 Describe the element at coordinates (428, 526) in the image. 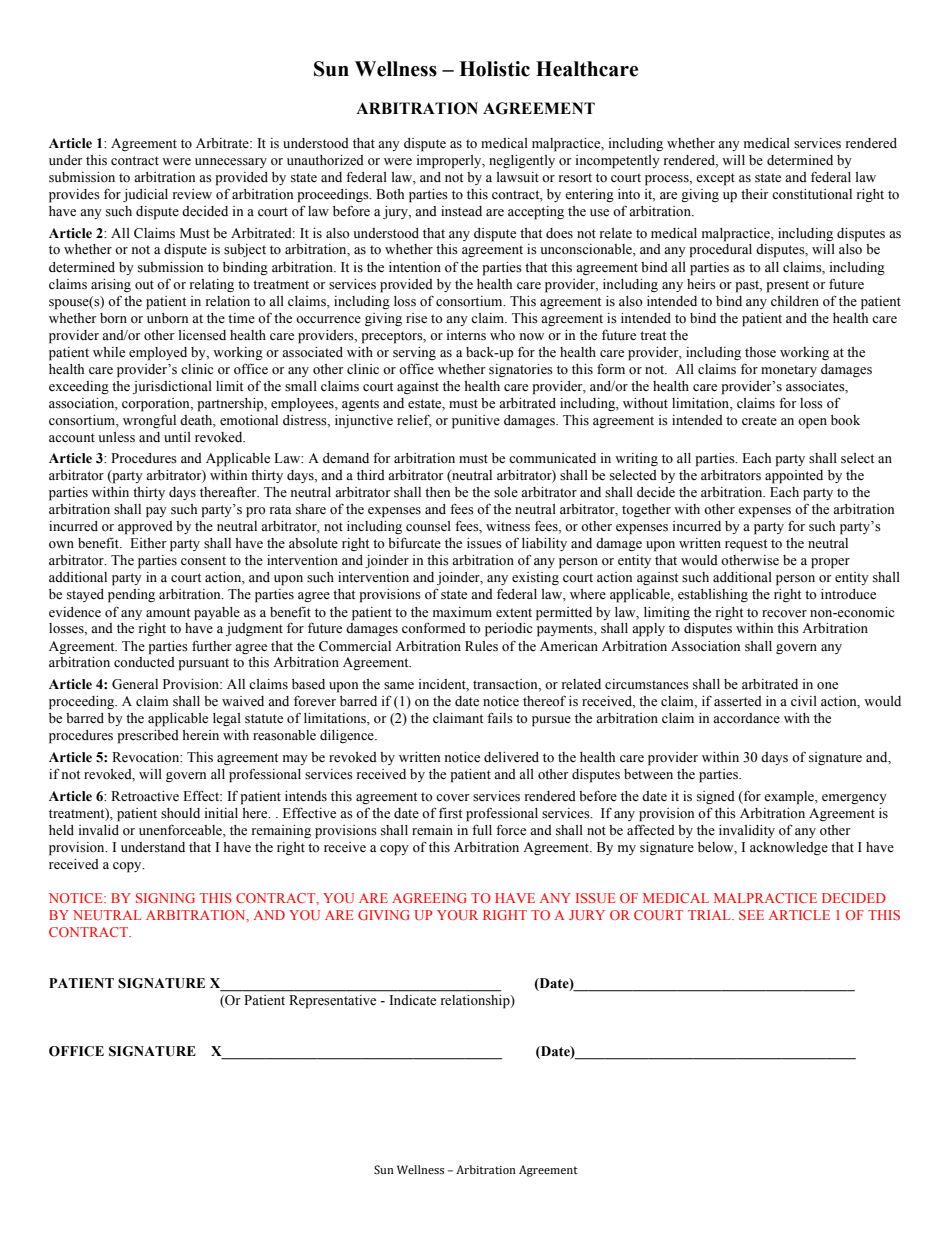

I see `counsel` at that location.
